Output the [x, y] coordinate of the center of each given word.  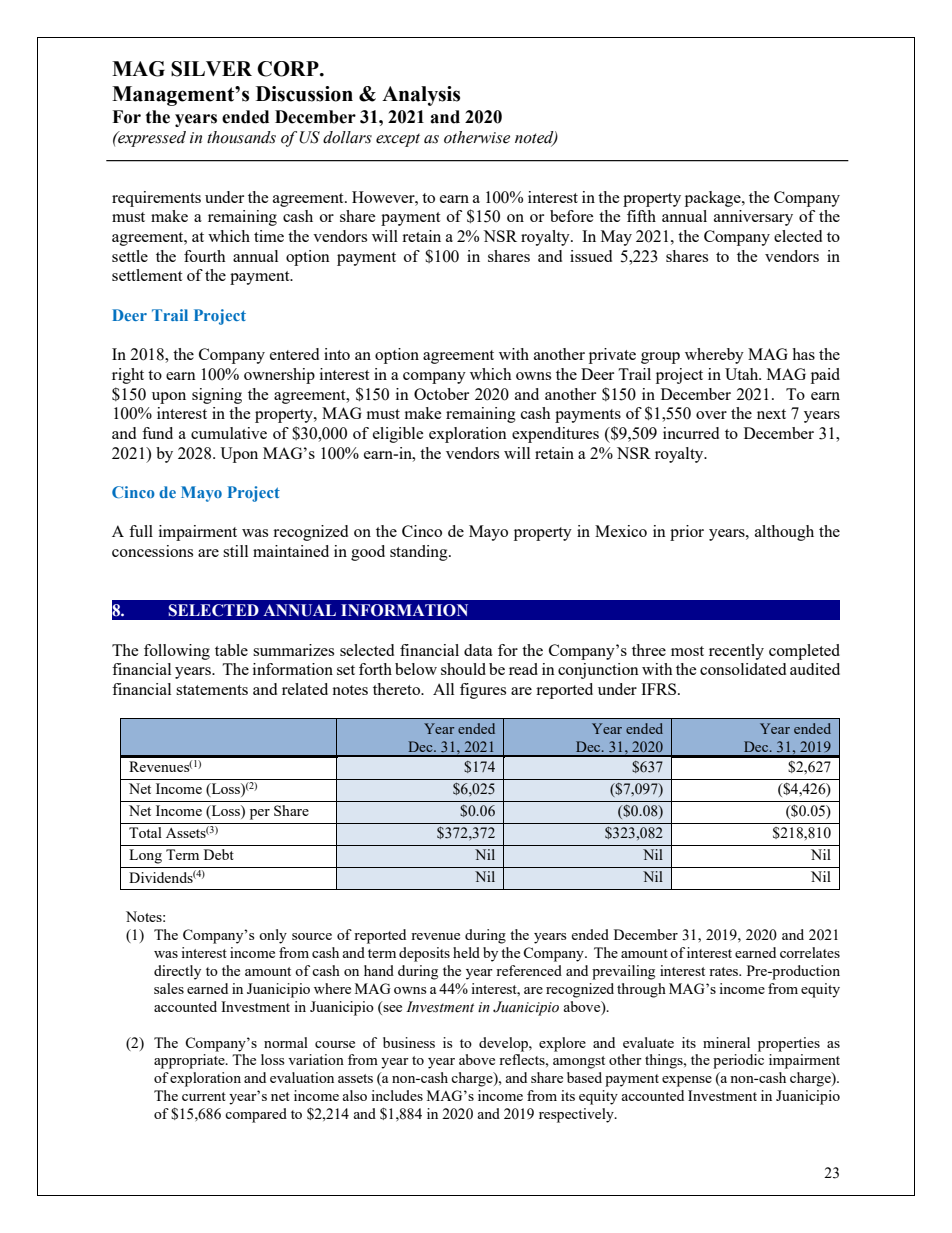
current [204, 1096]
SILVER [211, 69]
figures [483, 691]
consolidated [743, 669]
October [441, 394]
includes [397, 1095]
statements [212, 690]
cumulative [229, 433]
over [711, 415]
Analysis [421, 96]
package [714, 199]
